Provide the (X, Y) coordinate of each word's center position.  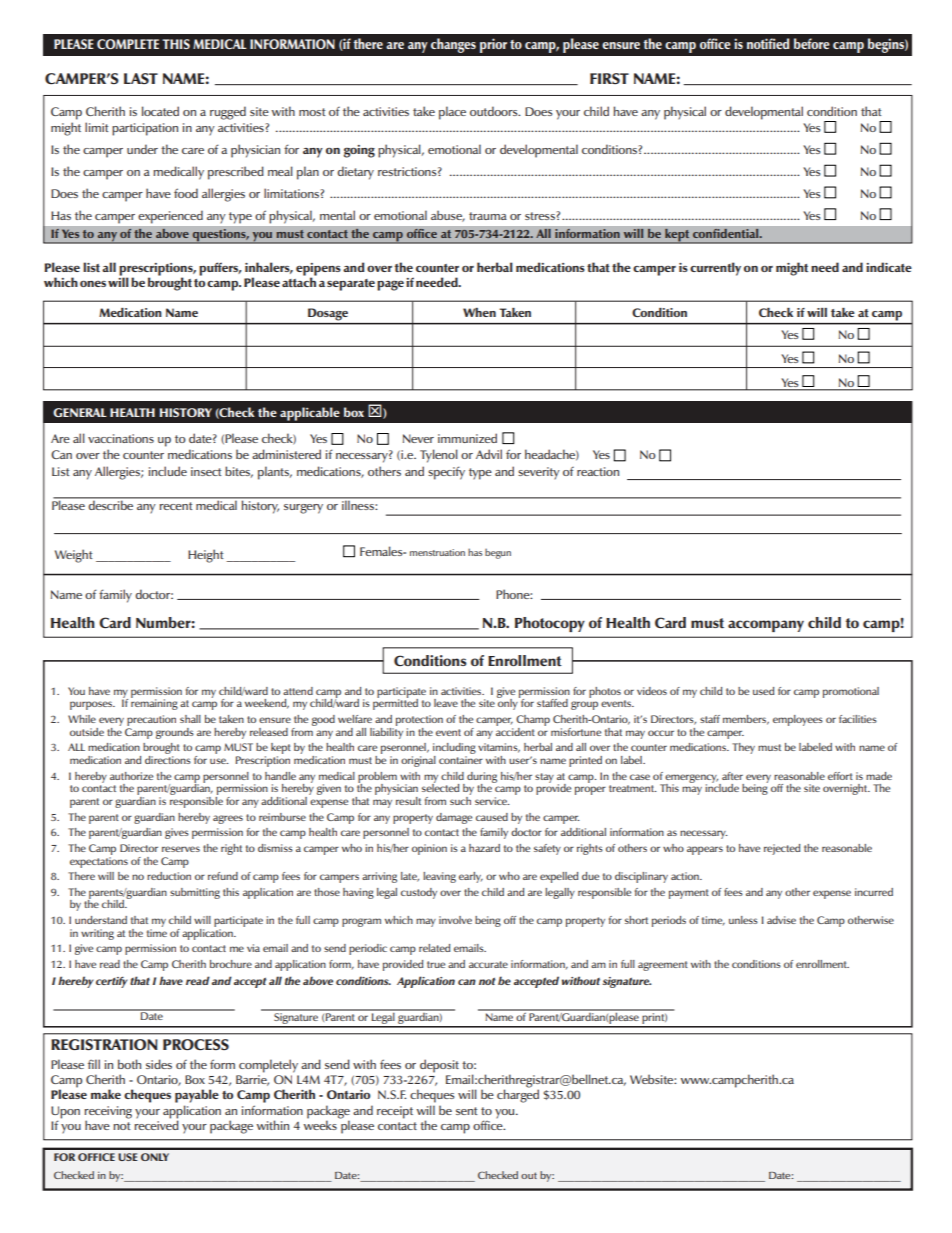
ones (93, 283)
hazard (484, 848)
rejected (782, 849)
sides (159, 1064)
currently (715, 269)
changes (453, 45)
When (479, 312)
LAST (141, 78)
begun (498, 553)
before (812, 43)
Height (206, 556)
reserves (181, 849)
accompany (766, 626)
